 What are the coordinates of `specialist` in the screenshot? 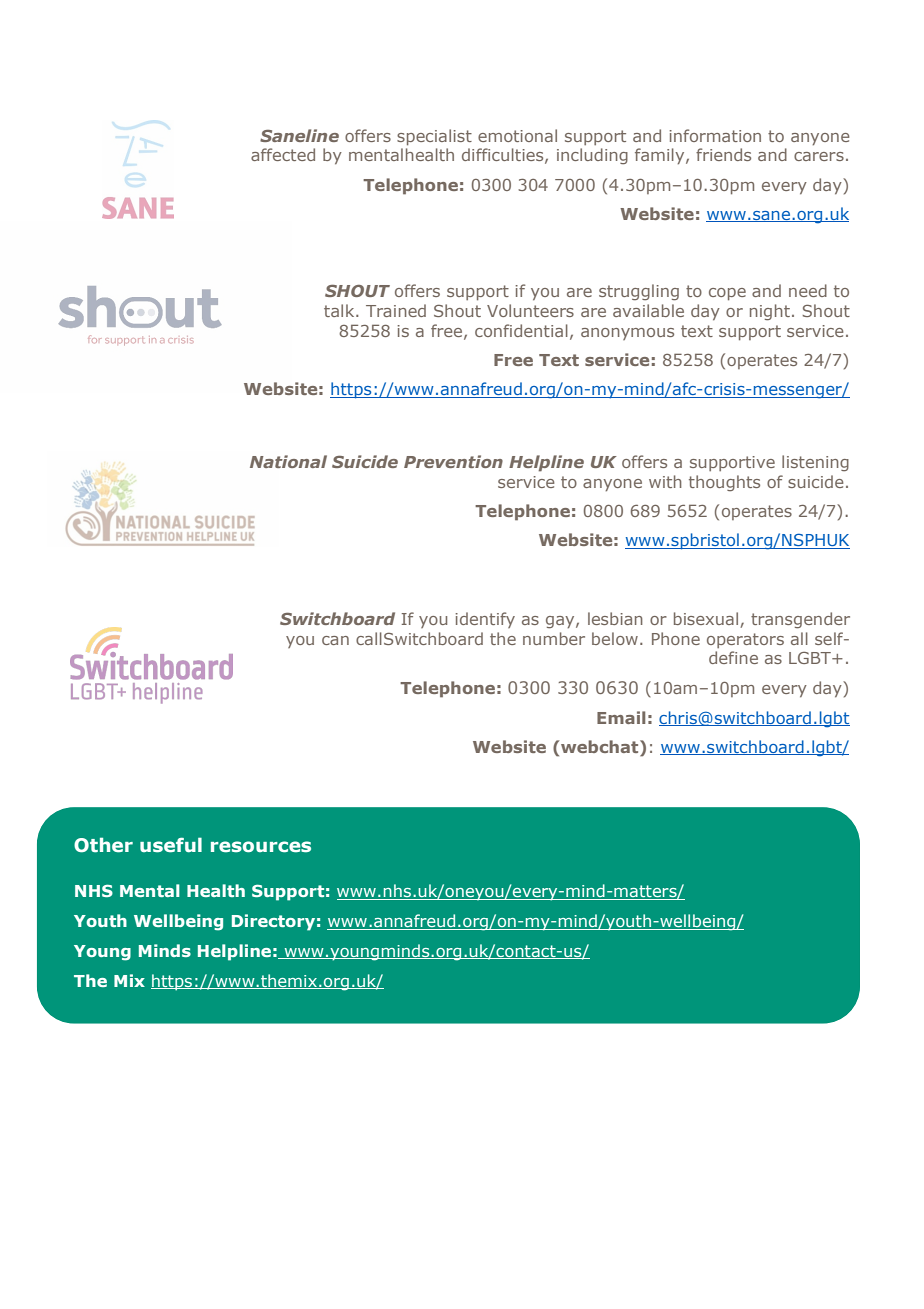 It's located at (434, 137).
